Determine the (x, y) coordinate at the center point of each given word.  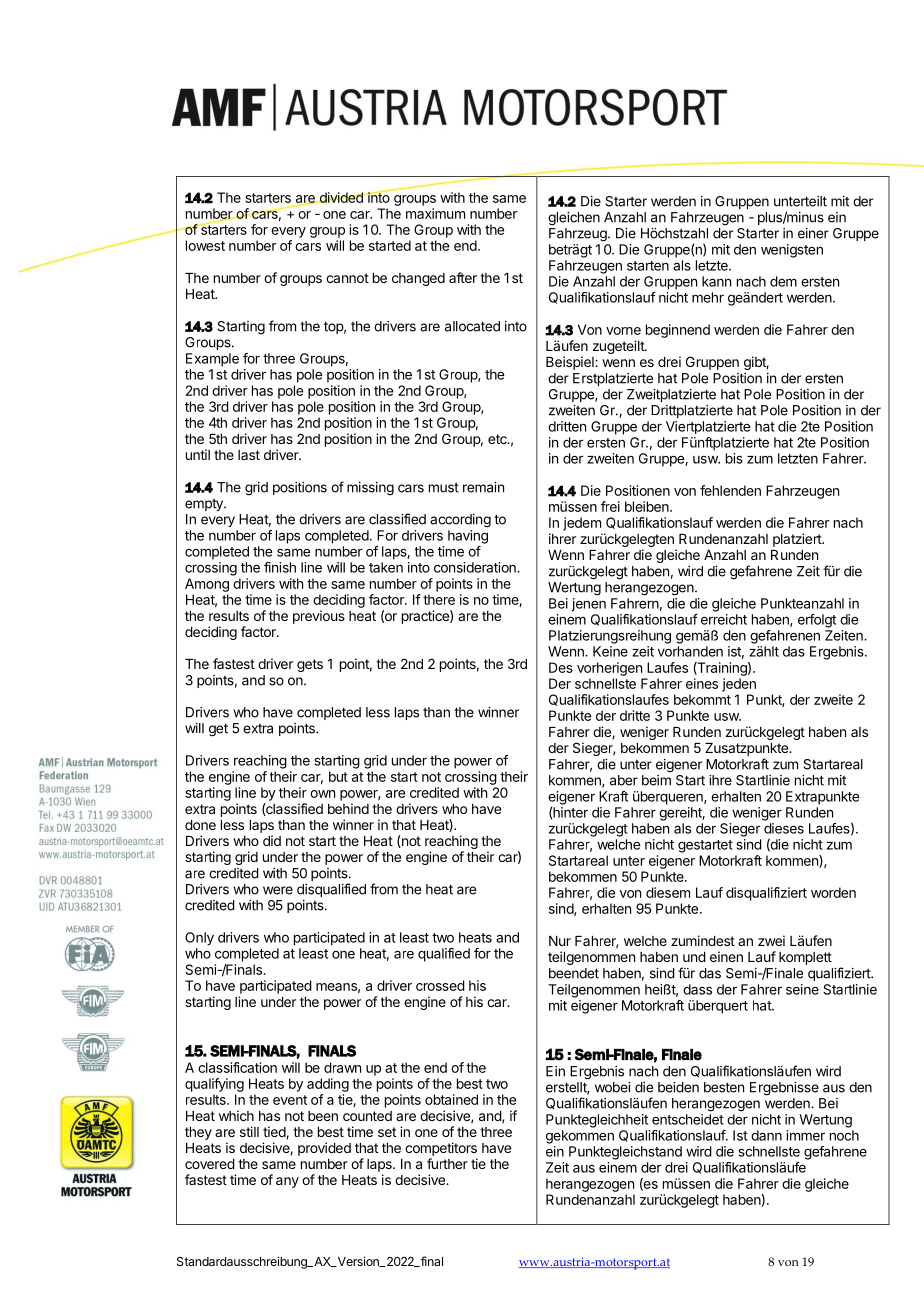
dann (766, 1135)
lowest (205, 245)
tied (275, 1132)
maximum (435, 213)
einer (813, 233)
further (447, 1163)
